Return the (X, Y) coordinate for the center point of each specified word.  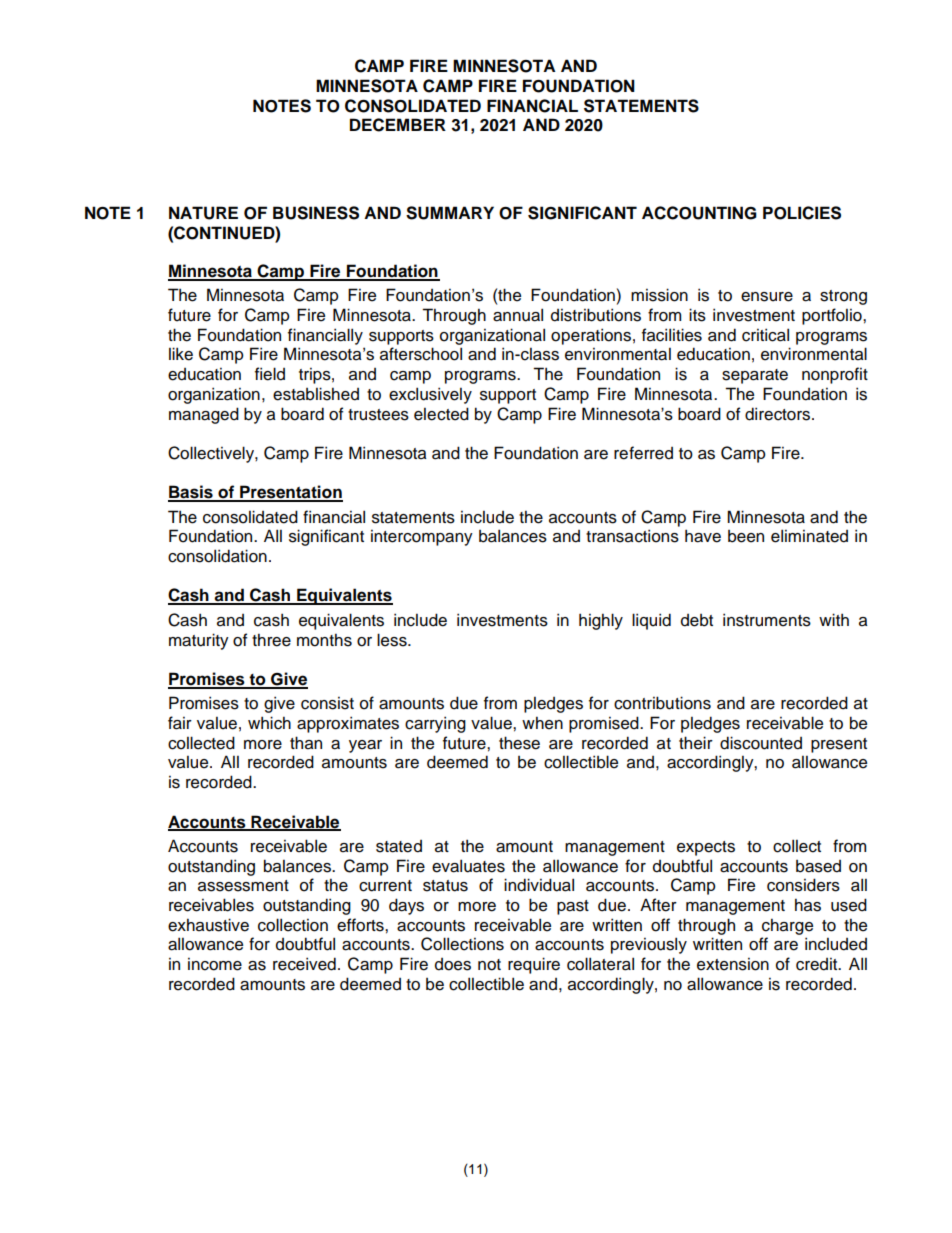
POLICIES (802, 213)
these (519, 743)
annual (518, 315)
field (270, 374)
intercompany (422, 538)
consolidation (217, 556)
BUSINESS (316, 213)
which (269, 723)
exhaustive (208, 925)
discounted (761, 743)
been (746, 536)
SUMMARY (450, 213)
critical (765, 335)
